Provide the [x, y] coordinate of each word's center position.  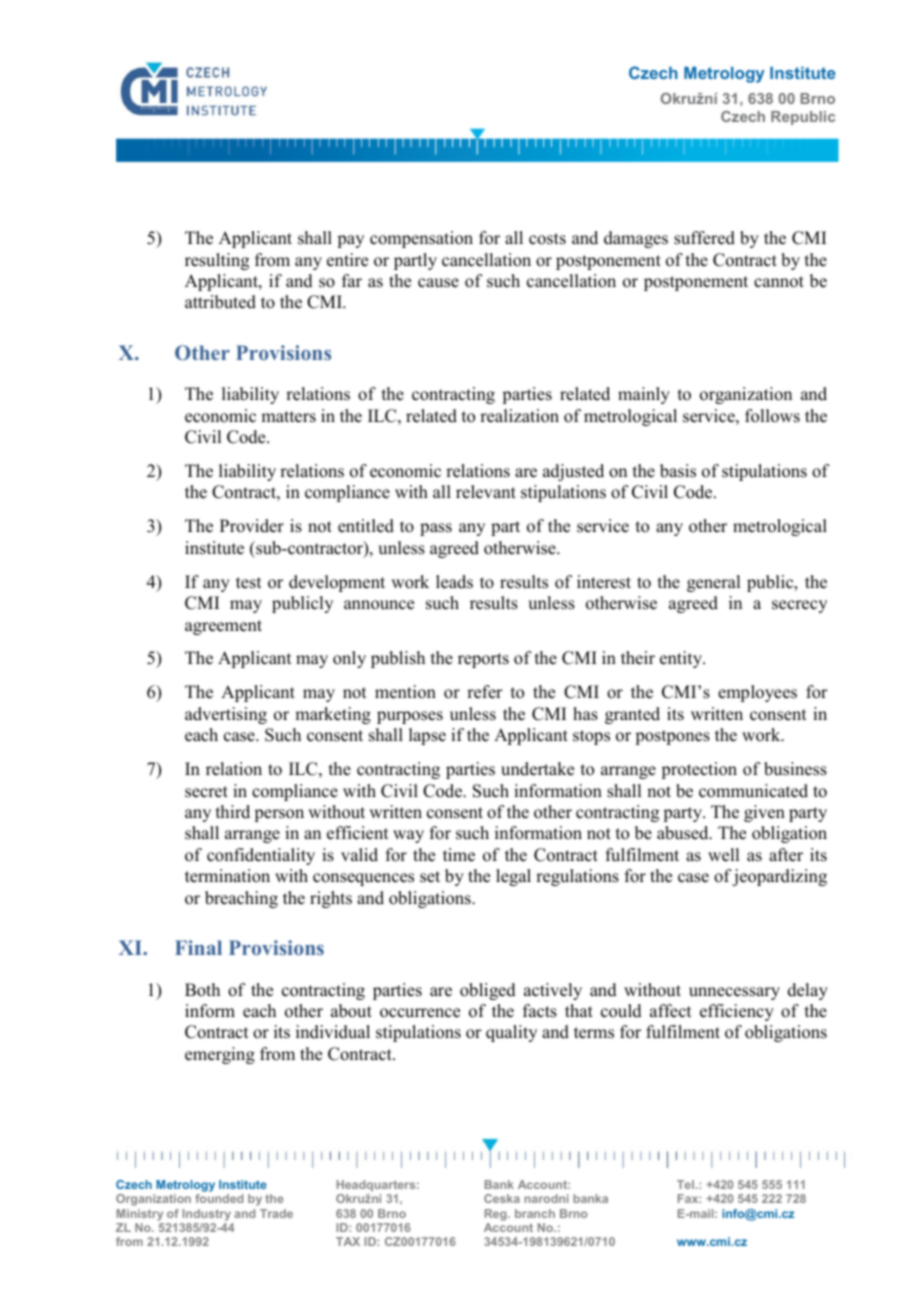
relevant [486, 492]
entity [682, 659]
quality [511, 1033]
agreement [223, 627]
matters [288, 417]
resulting [217, 261]
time [459, 855]
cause [438, 283]
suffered [704, 238]
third [233, 812]
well [723, 855]
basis [678, 471]
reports [483, 660]
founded [219, 1198]
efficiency [737, 1012]
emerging [220, 1055]
